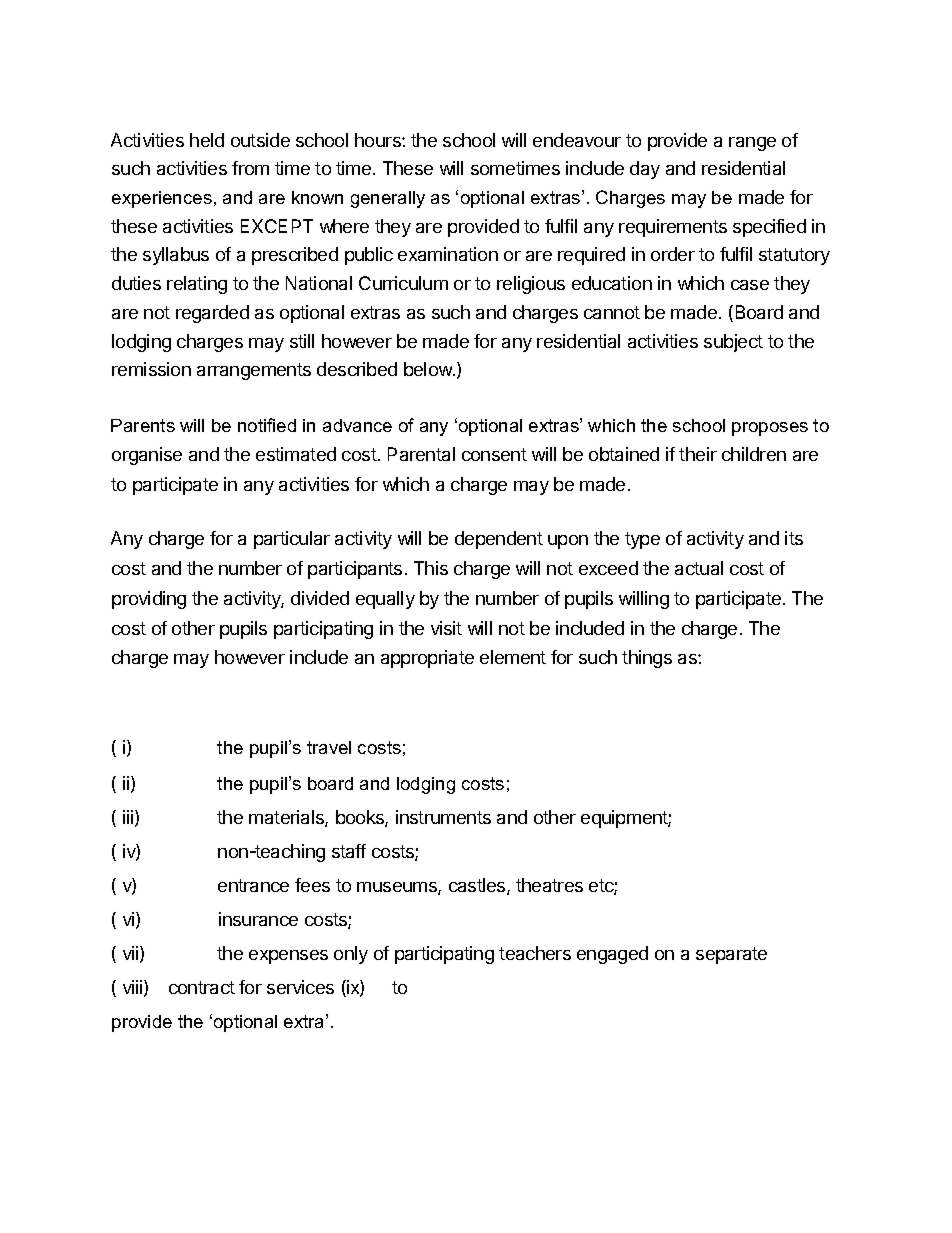 This screenshot has width=952, height=1233. I want to click on organise, so click(147, 456).
